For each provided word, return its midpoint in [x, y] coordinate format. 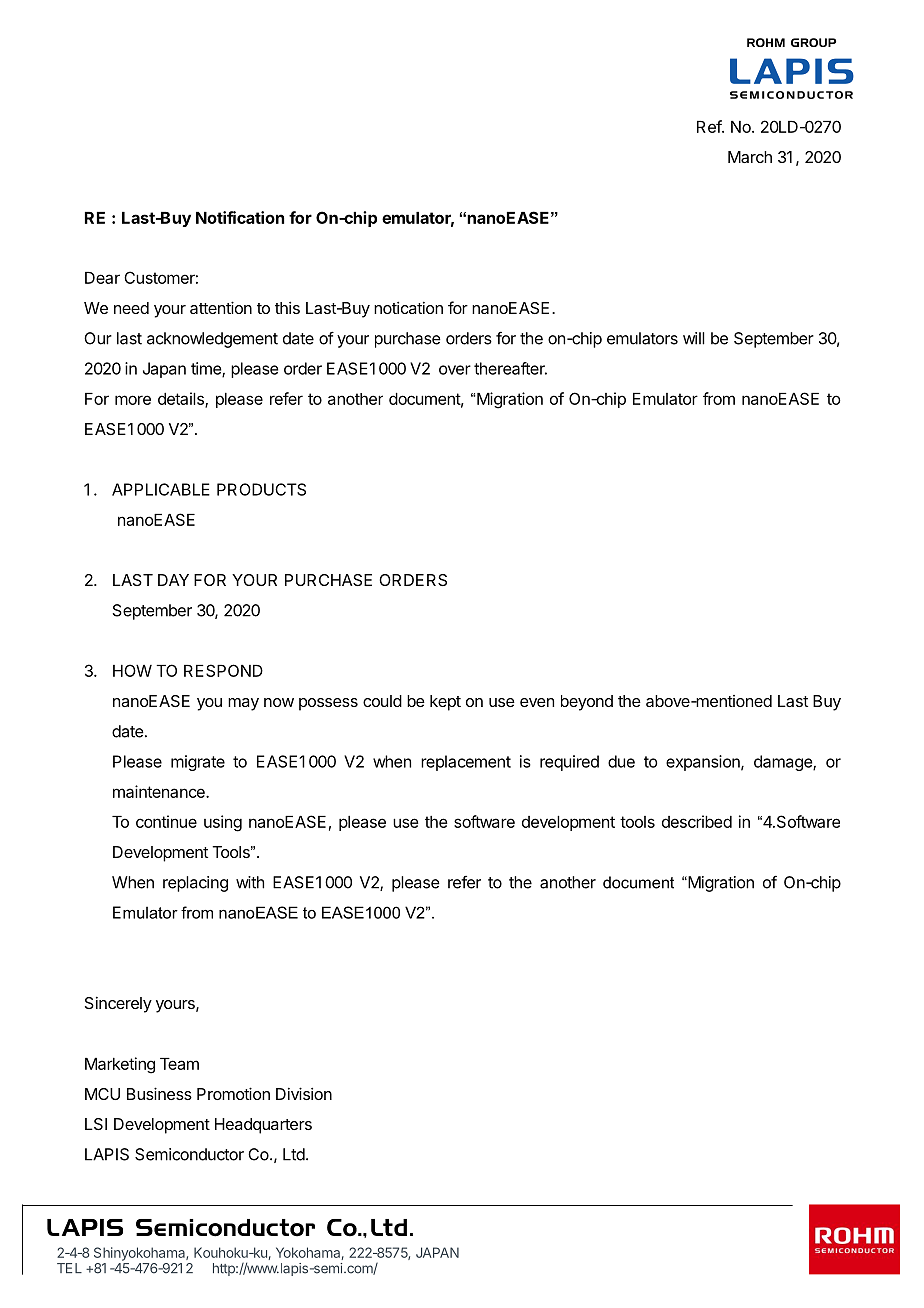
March [750, 157]
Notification [240, 217]
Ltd [294, 1154]
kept [445, 703]
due [621, 761]
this [287, 307]
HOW [132, 670]
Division [304, 1093]
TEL [69, 1268]
